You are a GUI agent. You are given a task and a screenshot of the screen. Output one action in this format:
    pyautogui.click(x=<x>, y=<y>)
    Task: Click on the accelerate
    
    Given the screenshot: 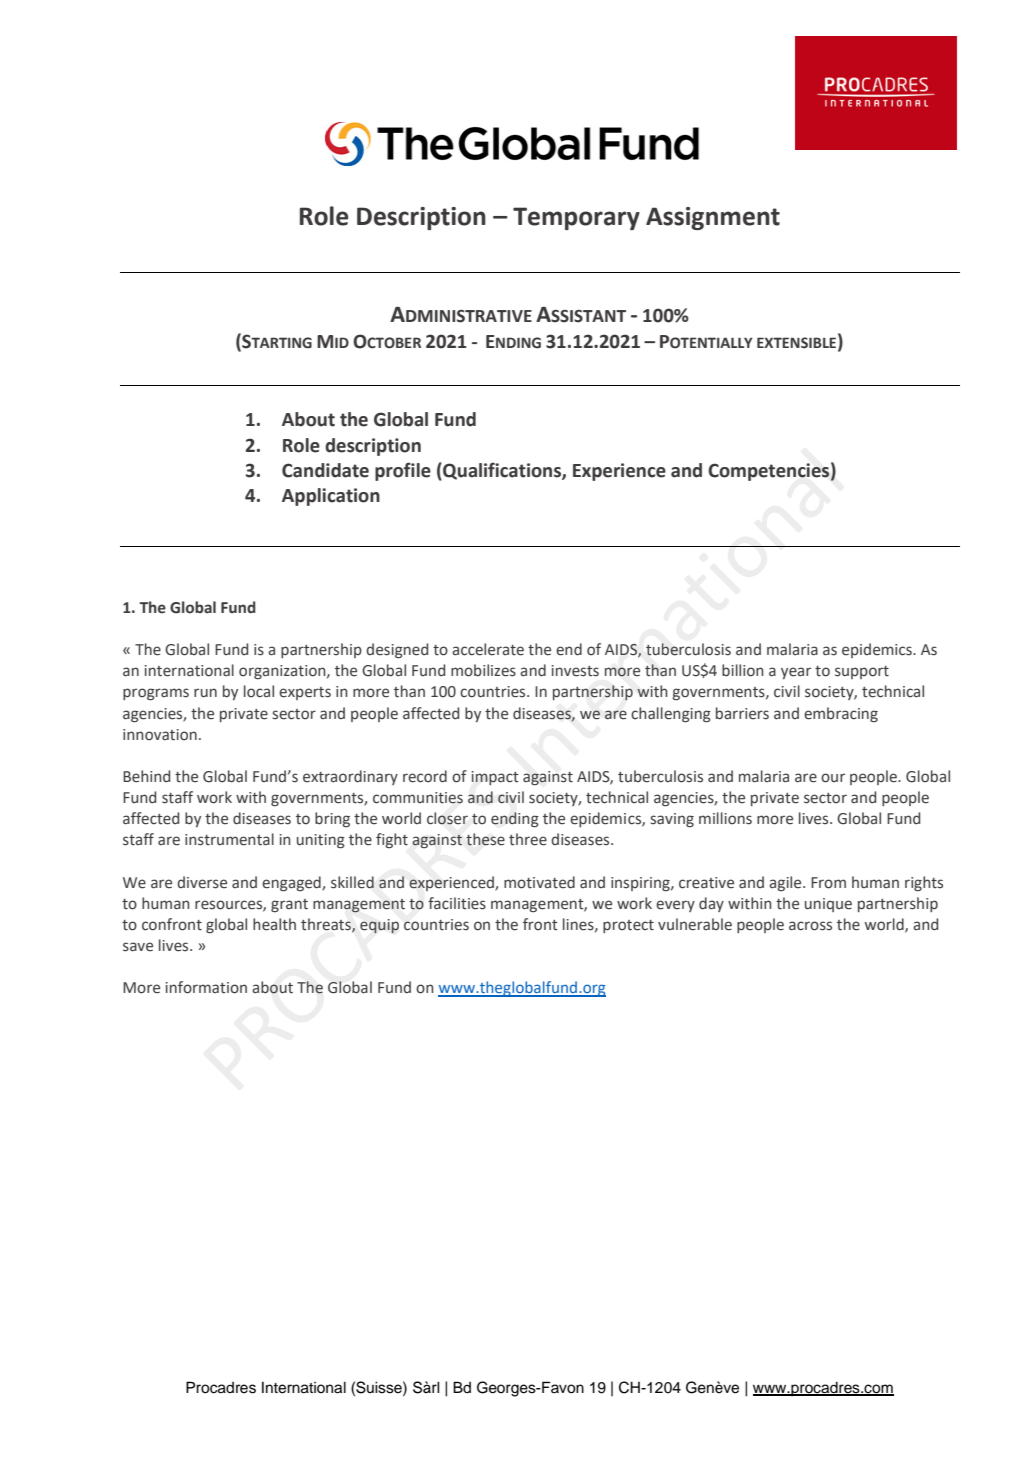 What is the action you would take?
    pyautogui.click(x=488, y=649)
